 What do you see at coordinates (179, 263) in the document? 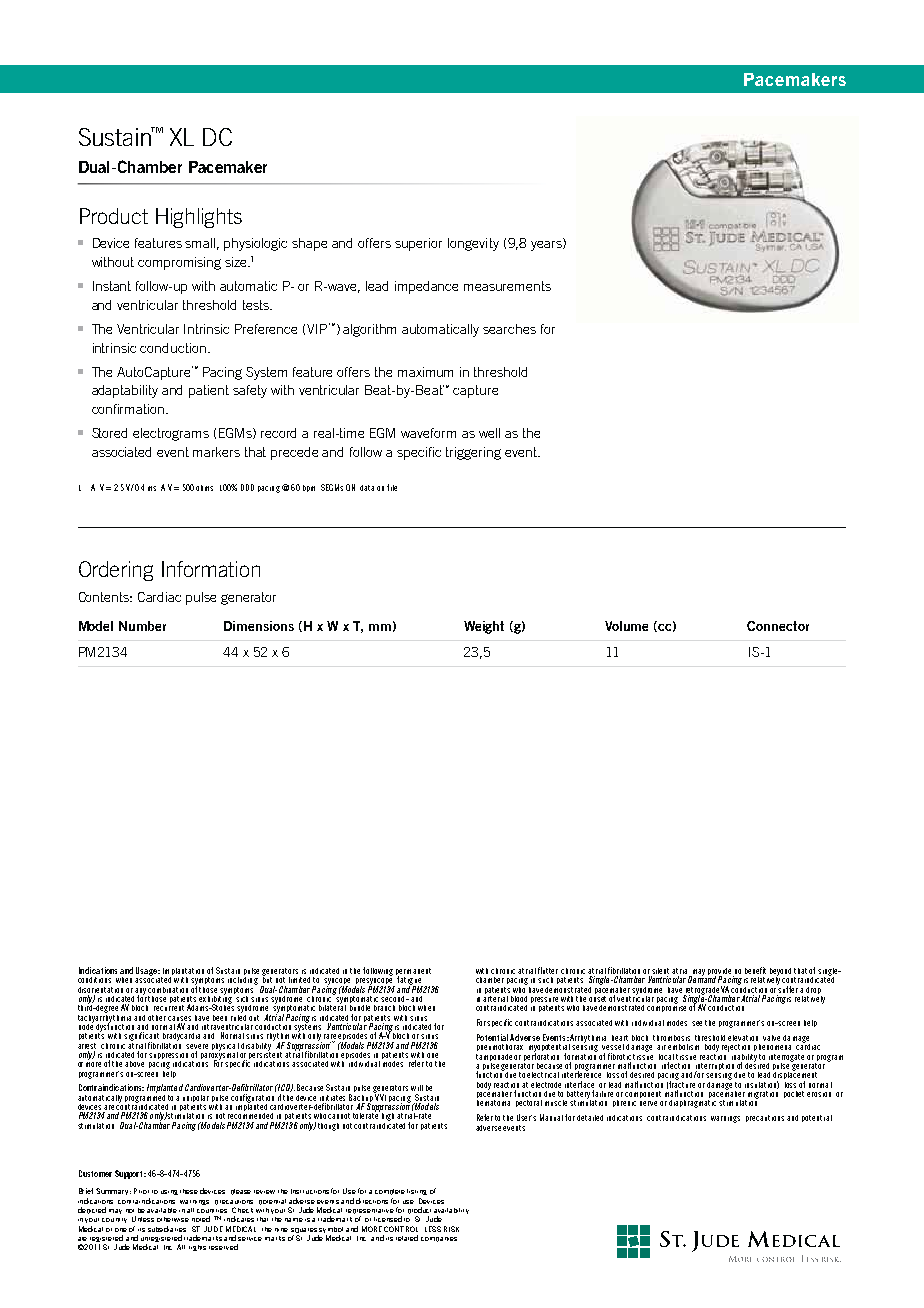
I see `compromising` at bounding box center [179, 263].
